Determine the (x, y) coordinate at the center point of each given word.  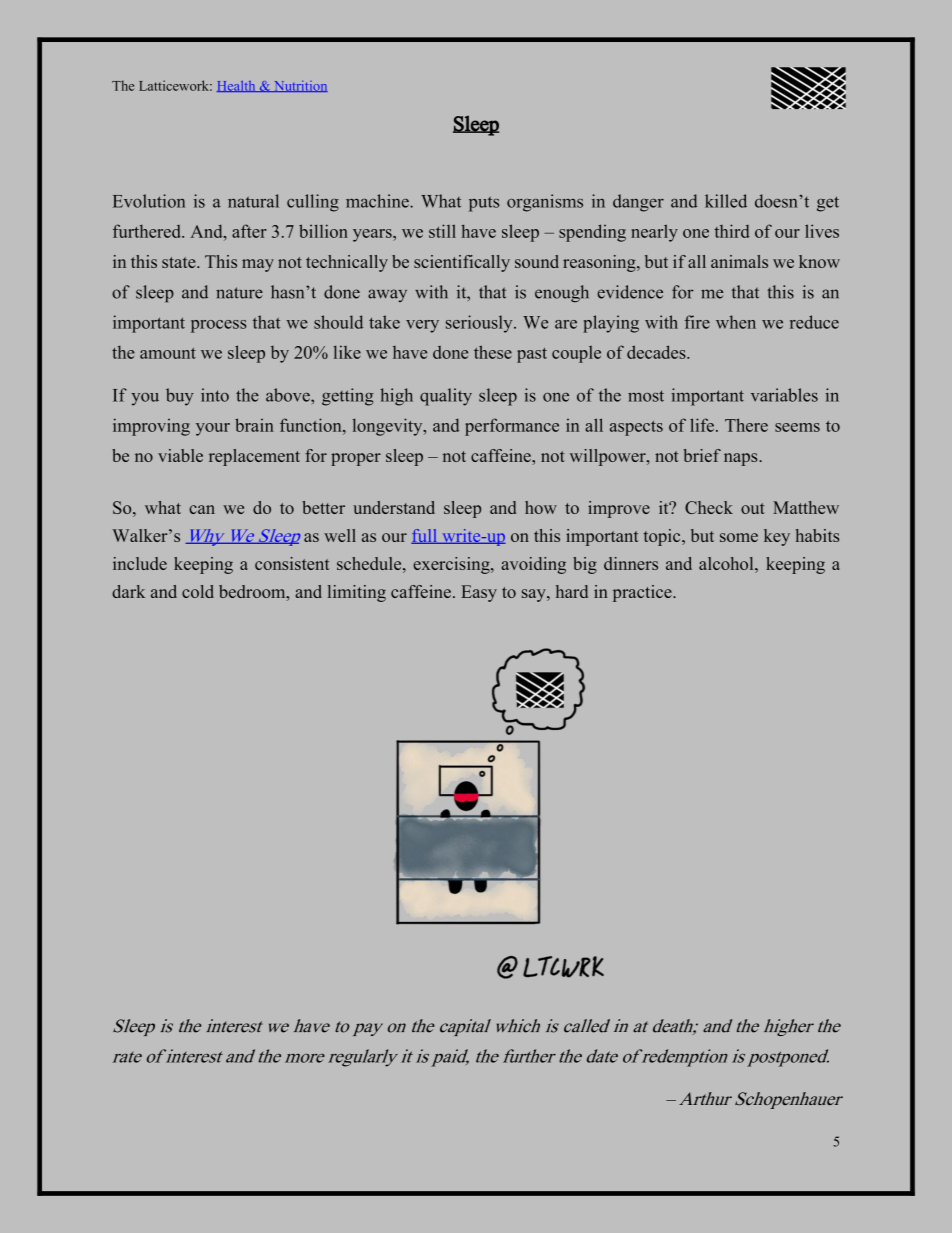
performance (512, 427)
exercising (452, 565)
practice (643, 593)
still (442, 231)
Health (237, 86)
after (249, 231)
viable (180, 455)
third (732, 231)
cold (198, 591)
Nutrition (300, 86)
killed (726, 201)
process (218, 326)
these (493, 352)
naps (742, 459)
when (736, 322)
